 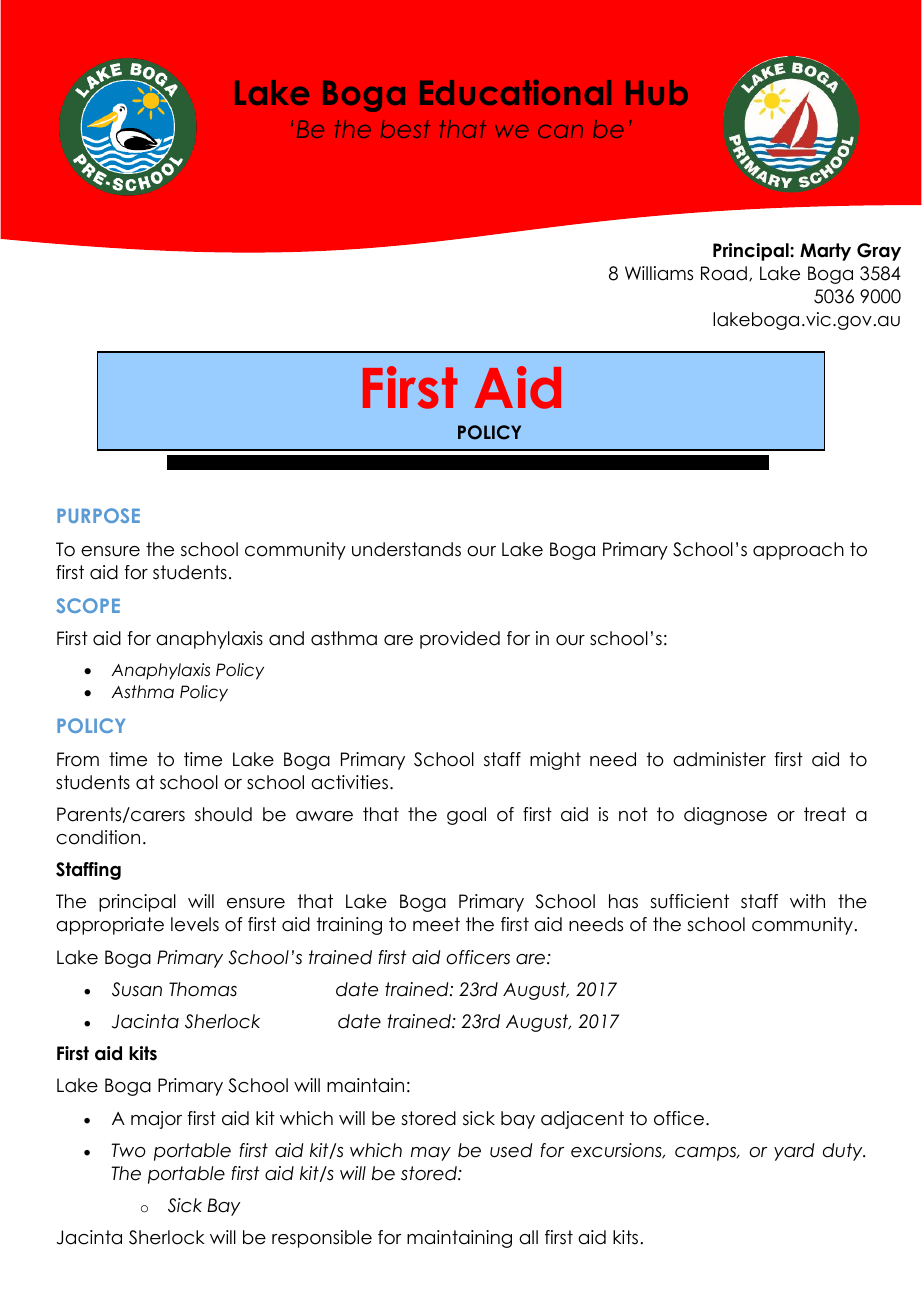 What do you see at coordinates (657, 92) in the document?
I see `Hub` at bounding box center [657, 92].
